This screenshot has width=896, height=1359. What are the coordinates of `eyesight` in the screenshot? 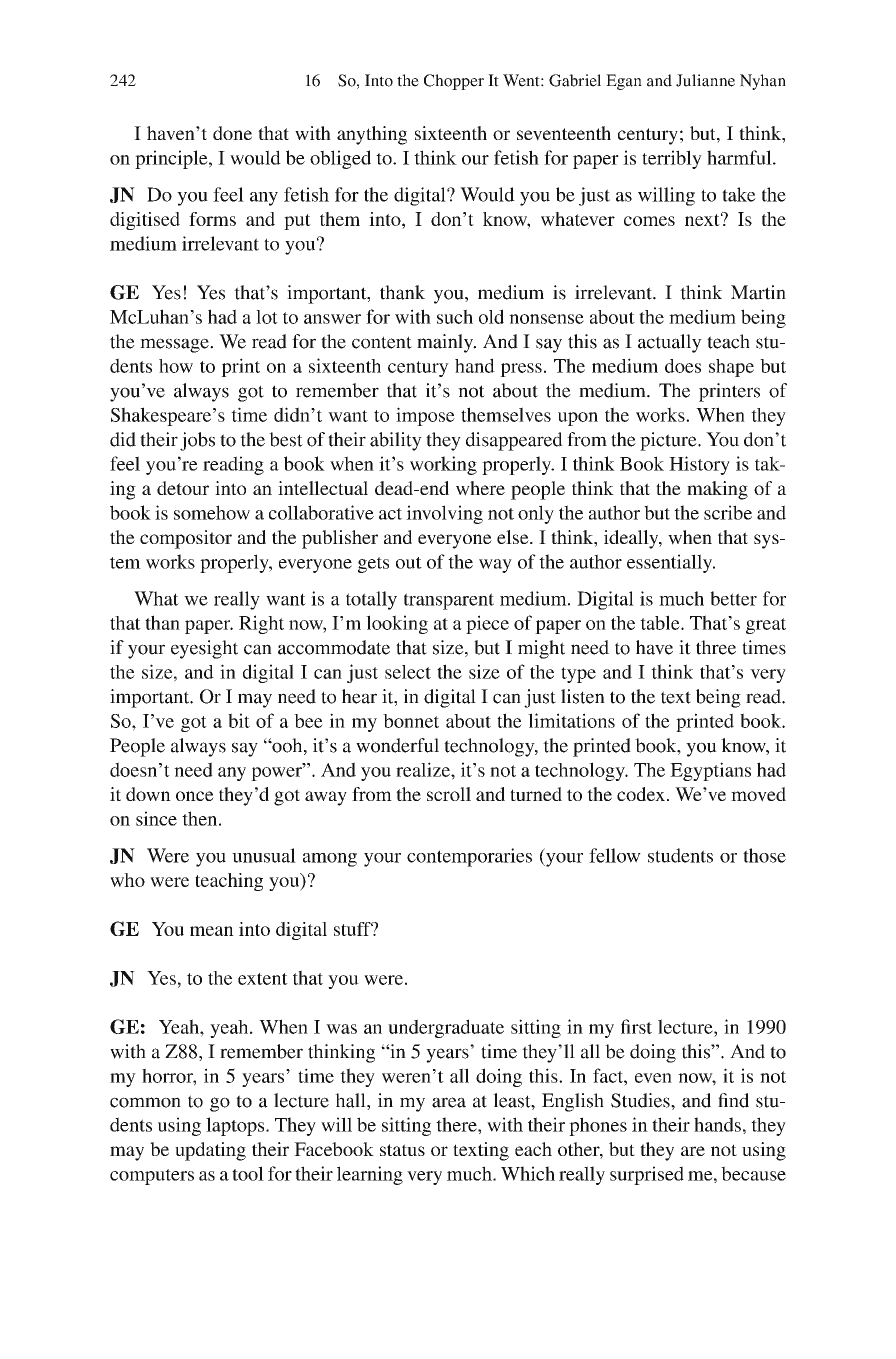 It's located at (204, 649).
